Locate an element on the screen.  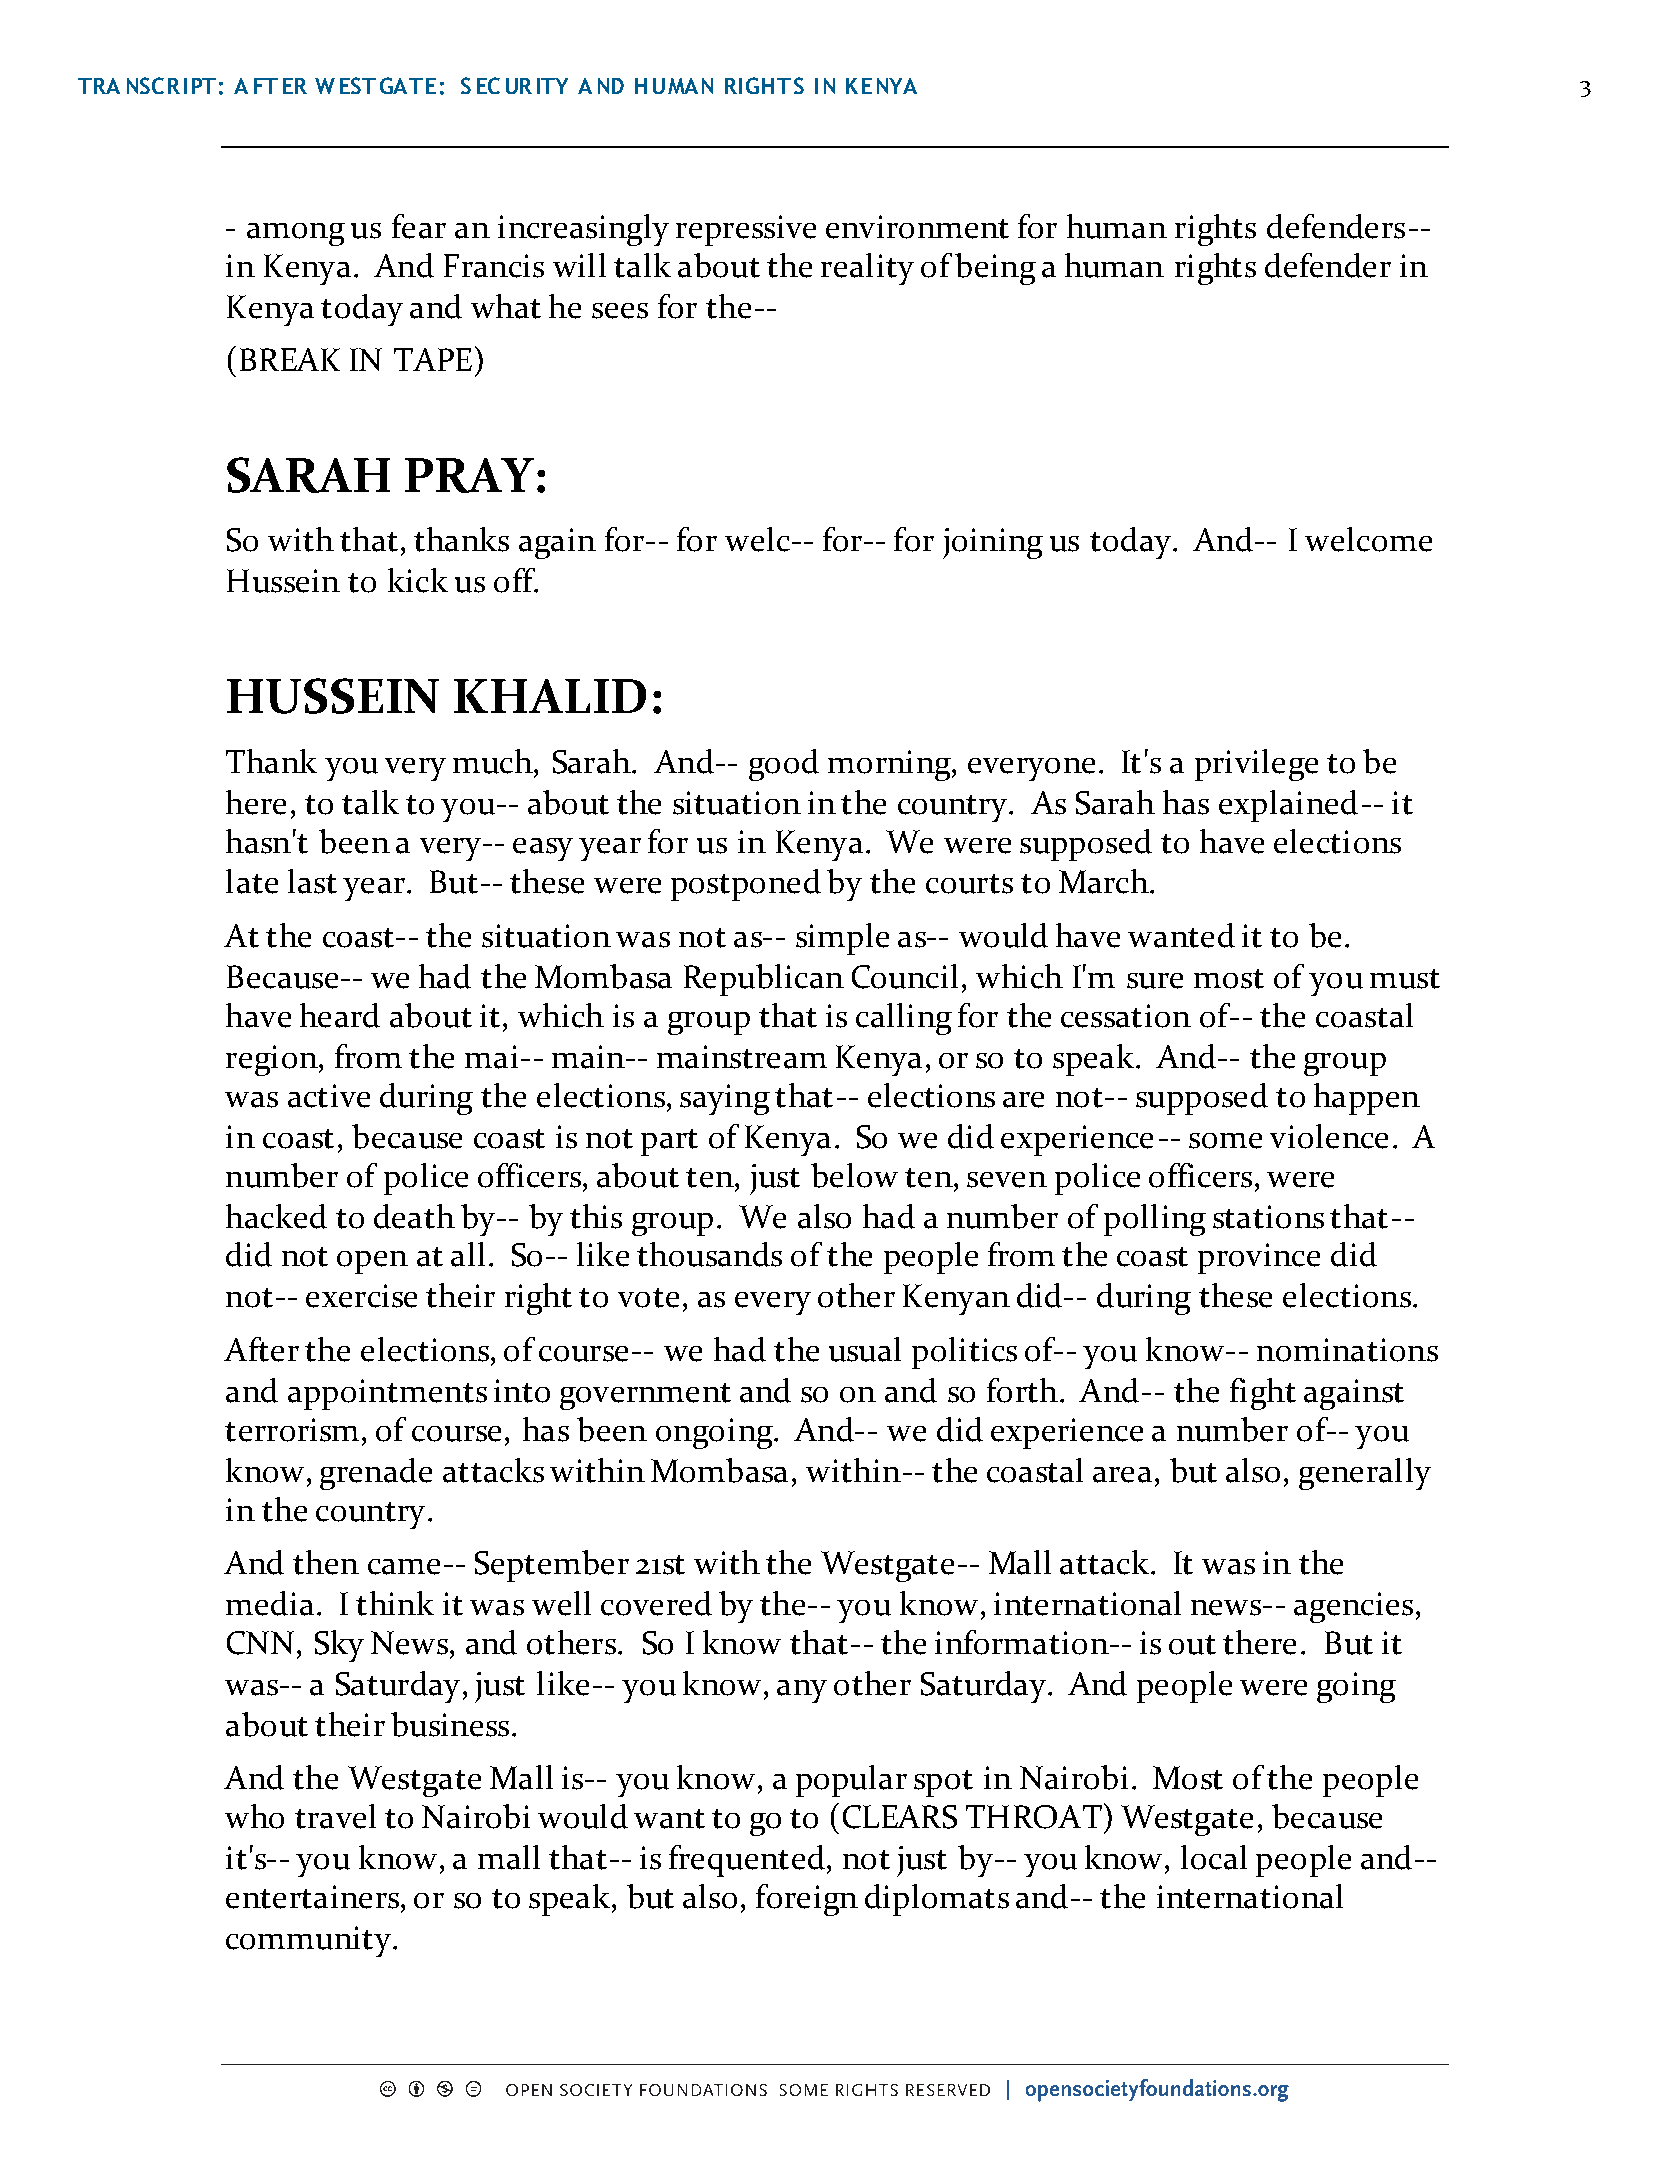
being is located at coordinates (995, 269).
